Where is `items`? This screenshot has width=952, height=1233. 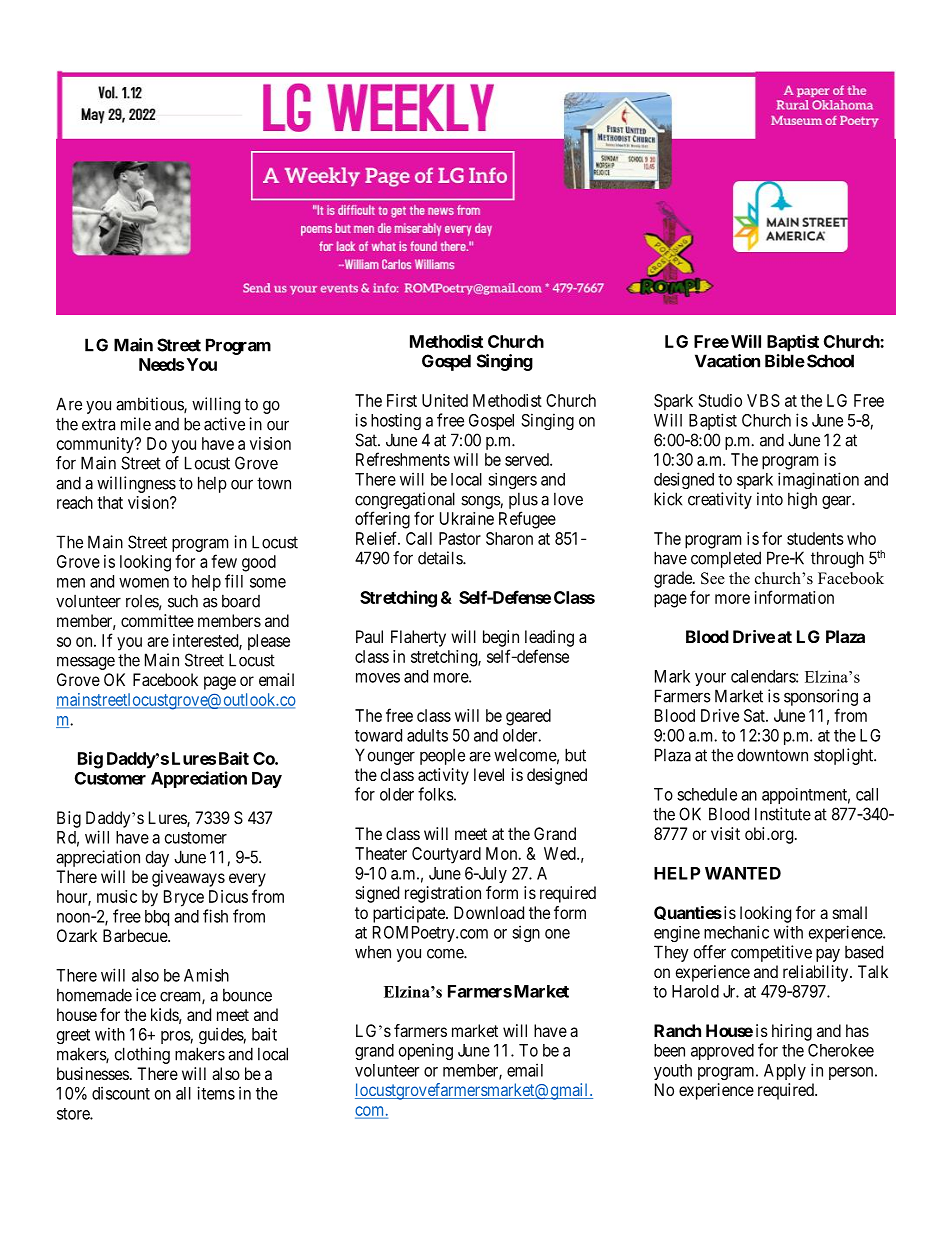 items is located at coordinates (216, 1093).
